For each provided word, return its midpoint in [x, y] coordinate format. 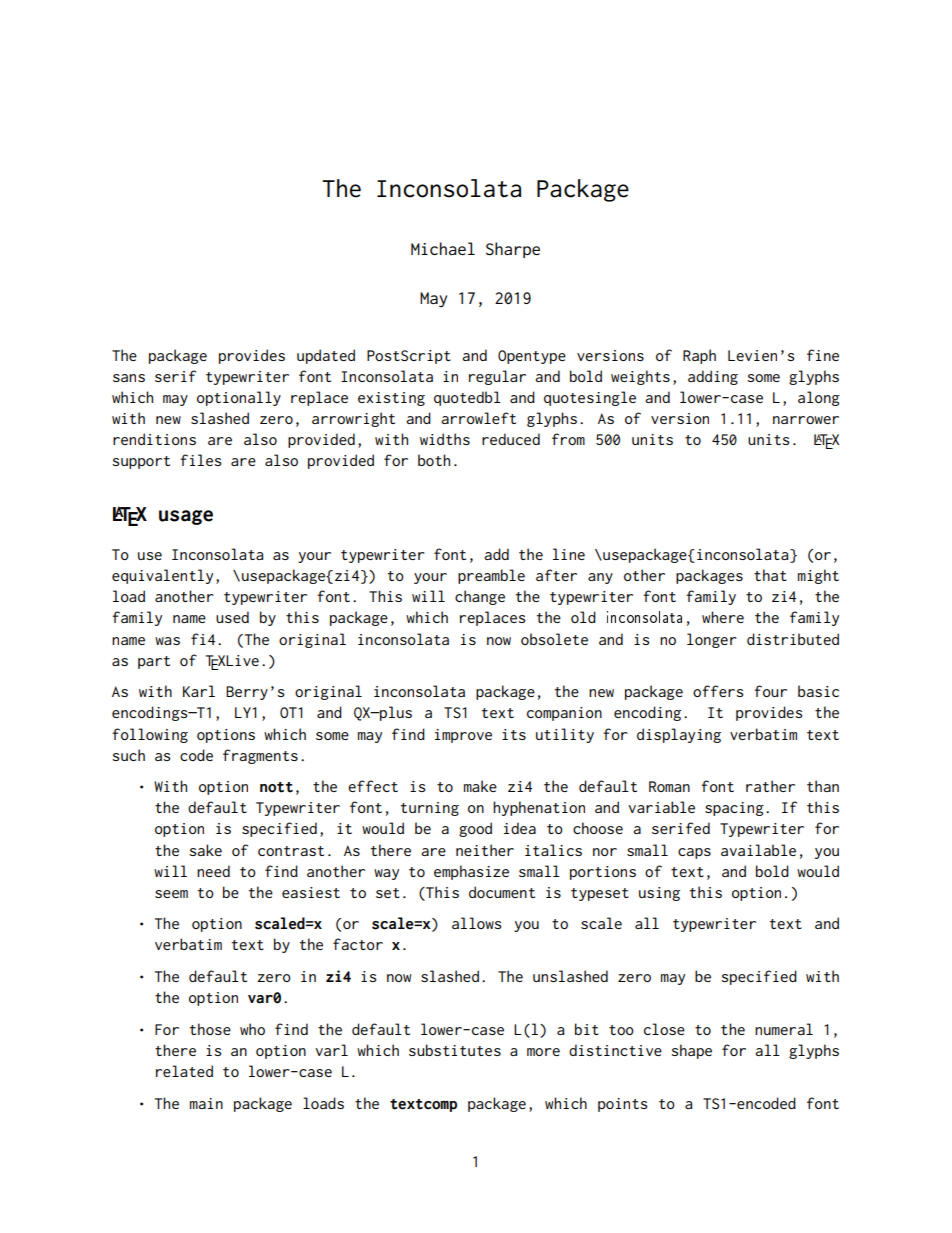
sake [205, 850]
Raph [699, 356]
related [184, 1071]
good [475, 829]
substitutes [455, 1050]
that [770, 575]
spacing [734, 809]
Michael [443, 248]
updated [326, 356]
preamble [491, 576]
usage [186, 517]
